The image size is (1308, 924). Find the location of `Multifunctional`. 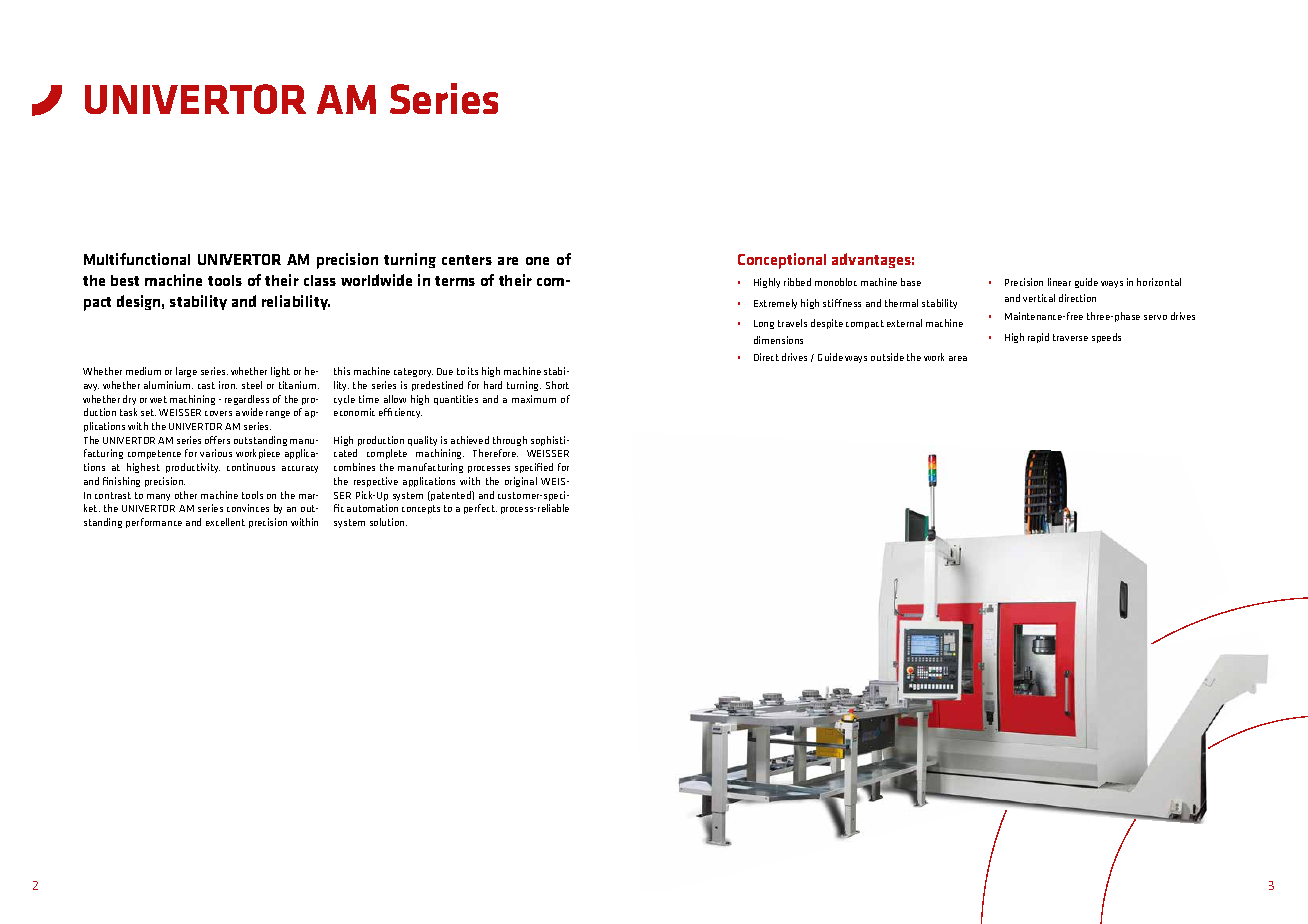

Multifunctional is located at coordinates (137, 259).
